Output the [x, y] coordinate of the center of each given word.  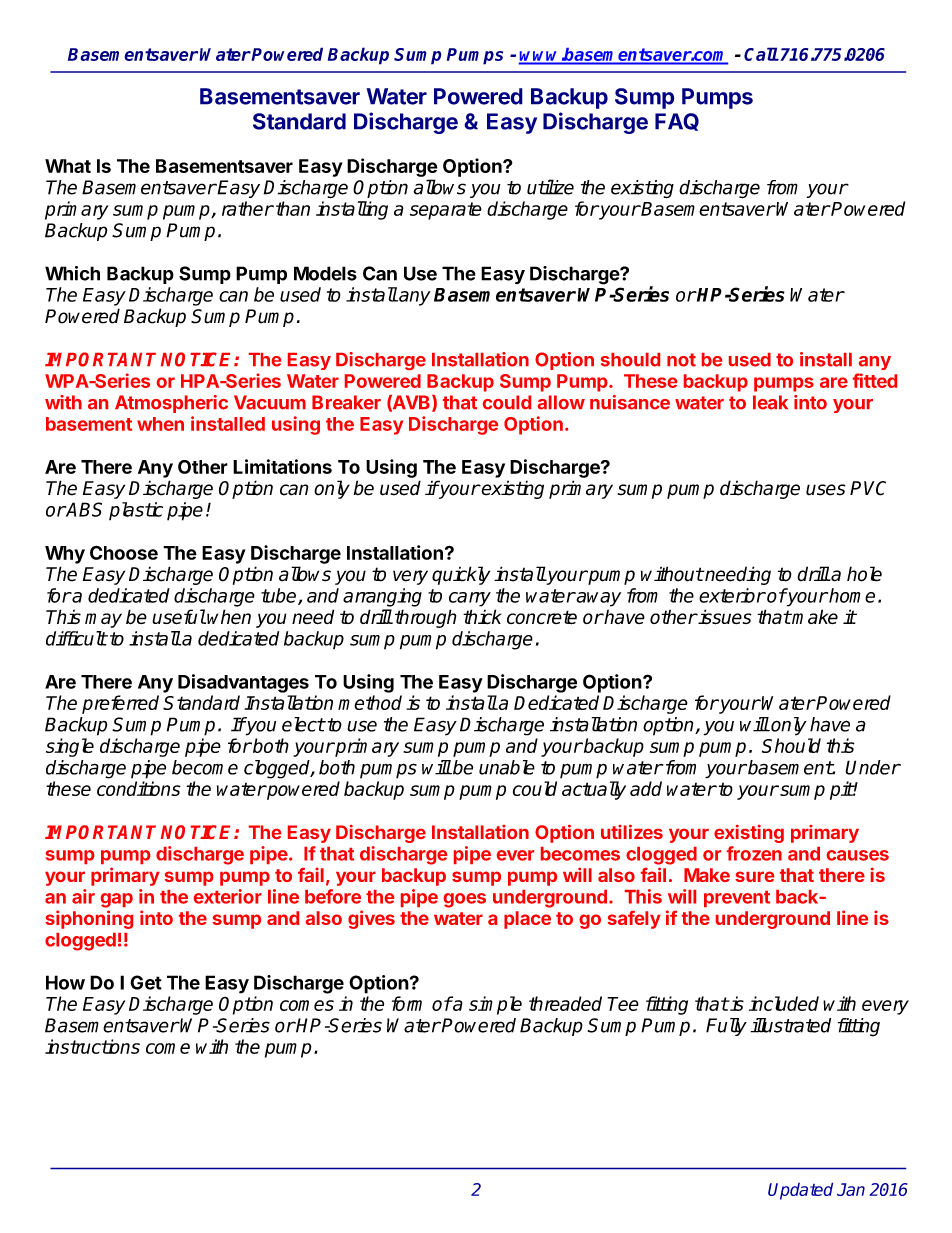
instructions [92, 1046]
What [68, 166]
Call [761, 54]
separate [446, 211]
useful [179, 617]
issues [724, 617]
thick [482, 616]
